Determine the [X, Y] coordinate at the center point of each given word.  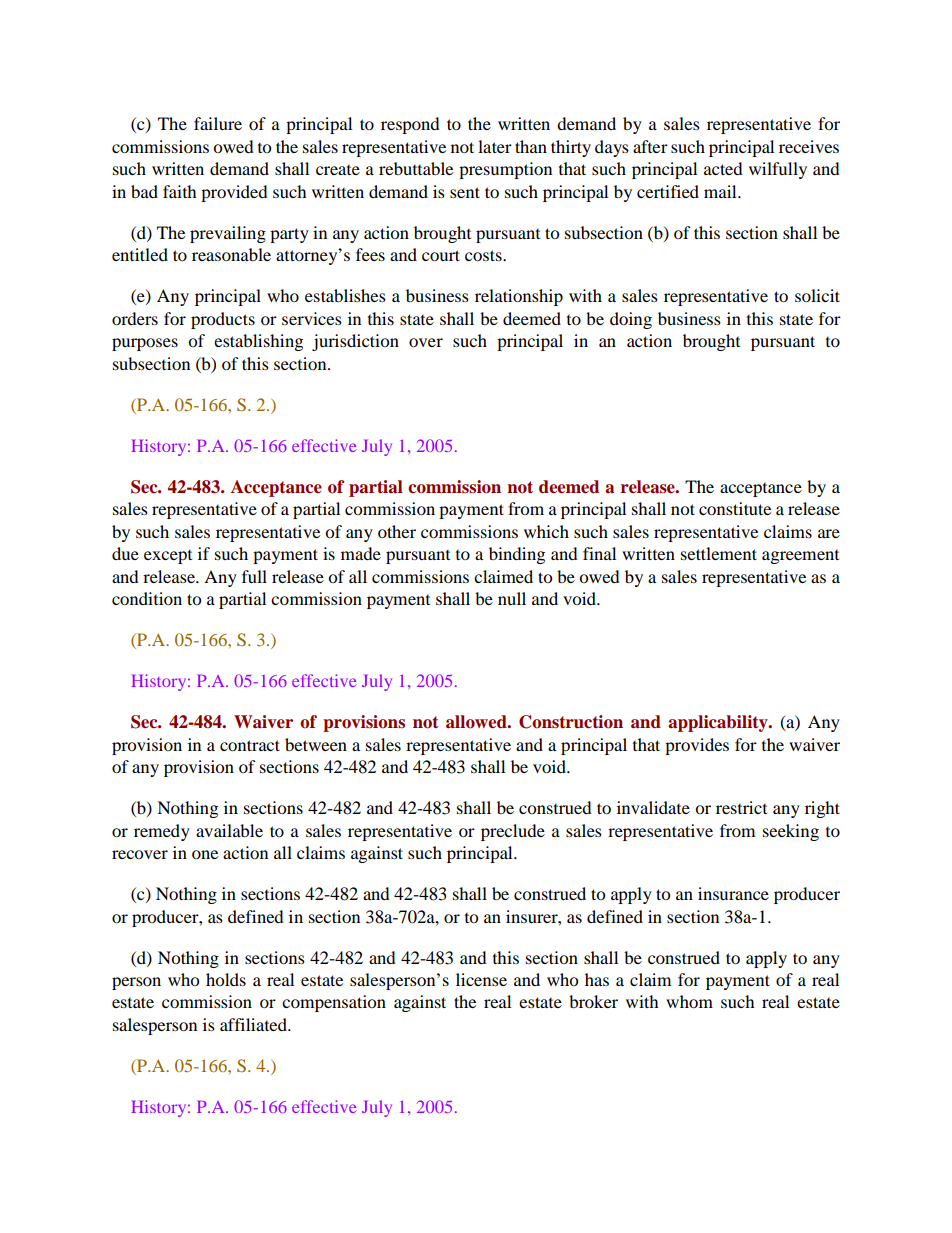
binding [517, 555]
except [168, 557]
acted [723, 168]
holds [226, 979]
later [495, 146]
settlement [719, 553]
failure [218, 123]
